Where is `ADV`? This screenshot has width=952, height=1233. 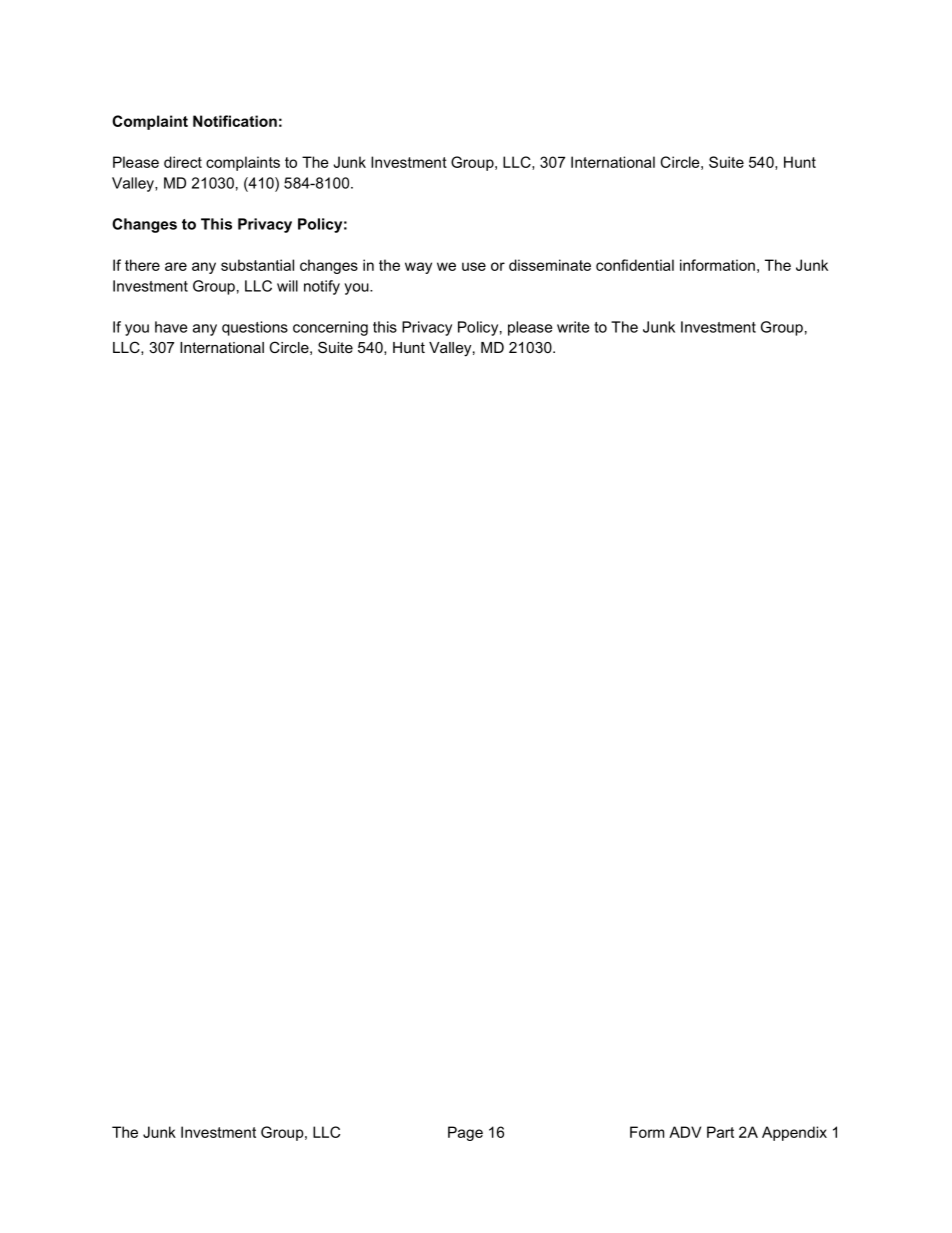
ADV is located at coordinates (685, 1132).
